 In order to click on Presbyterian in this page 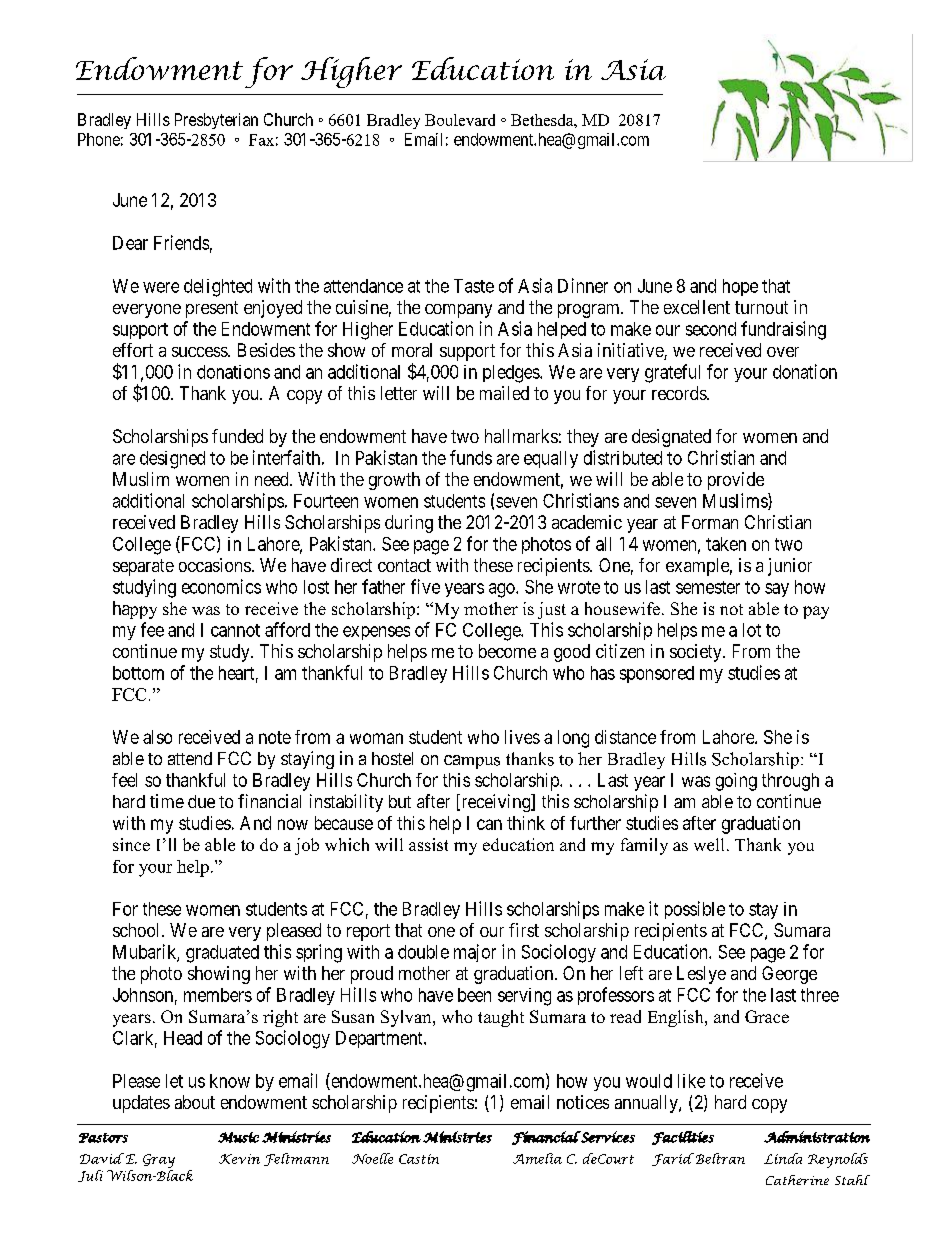, I will do `click(216, 121)`.
